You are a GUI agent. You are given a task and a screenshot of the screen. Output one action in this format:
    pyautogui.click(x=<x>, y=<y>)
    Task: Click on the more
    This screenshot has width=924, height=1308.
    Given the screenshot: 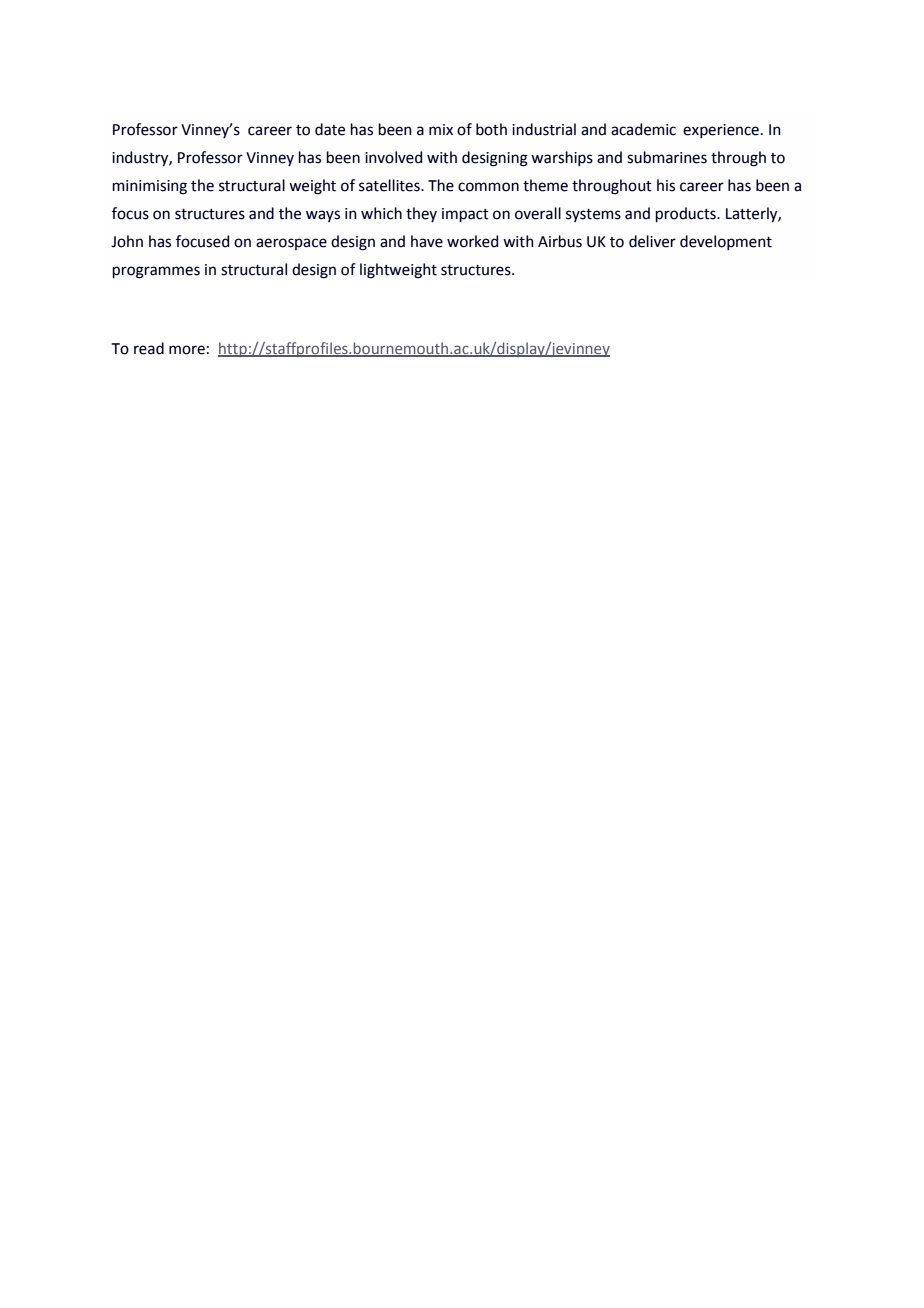 What is the action you would take?
    pyautogui.click(x=187, y=350)
